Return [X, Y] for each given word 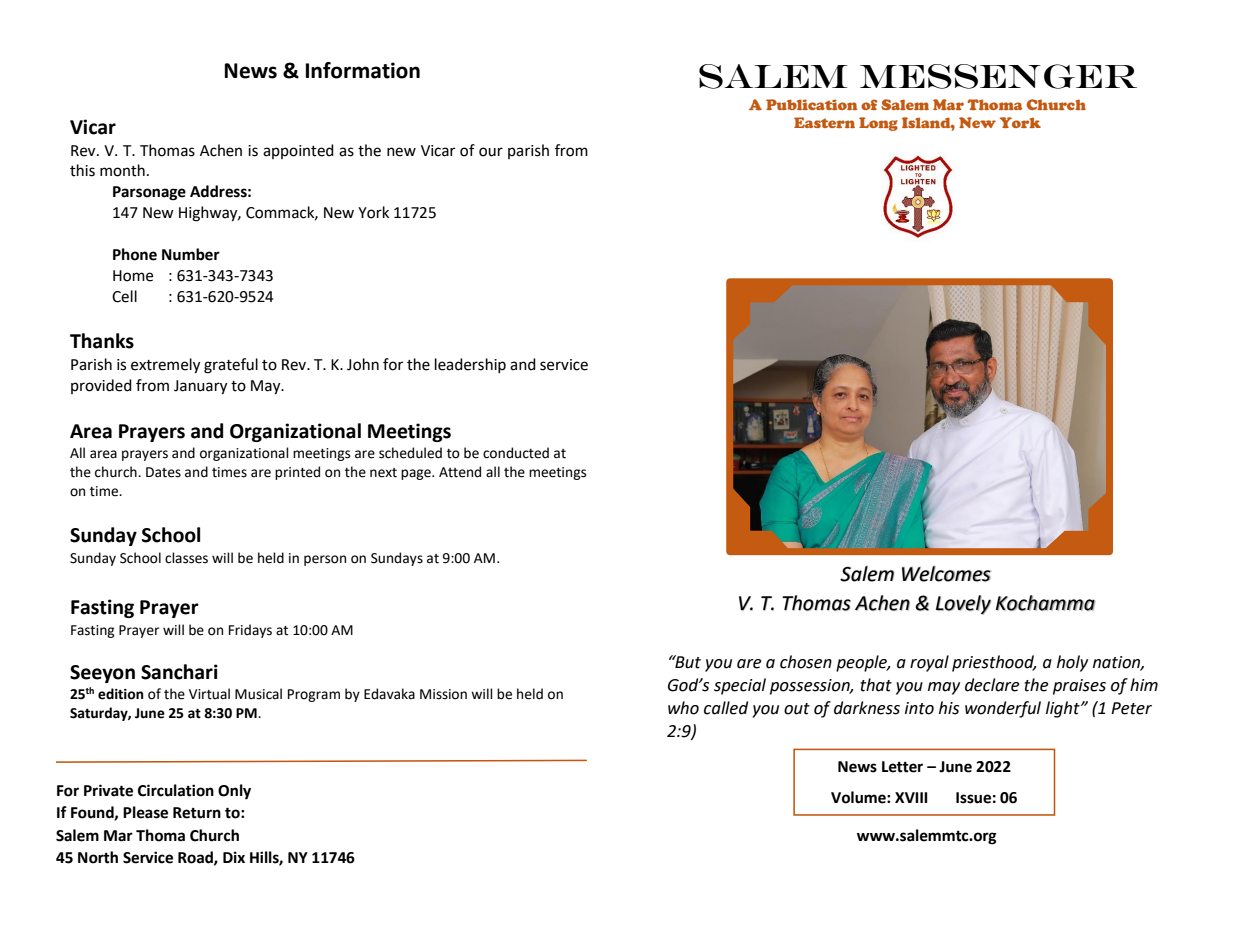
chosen [806, 662]
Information [363, 70]
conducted [516, 453]
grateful [231, 366]
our [491, 152]
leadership [470, 365]
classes [186, 558]
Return [197, 813]
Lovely [963, 605]
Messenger [998, 76]
